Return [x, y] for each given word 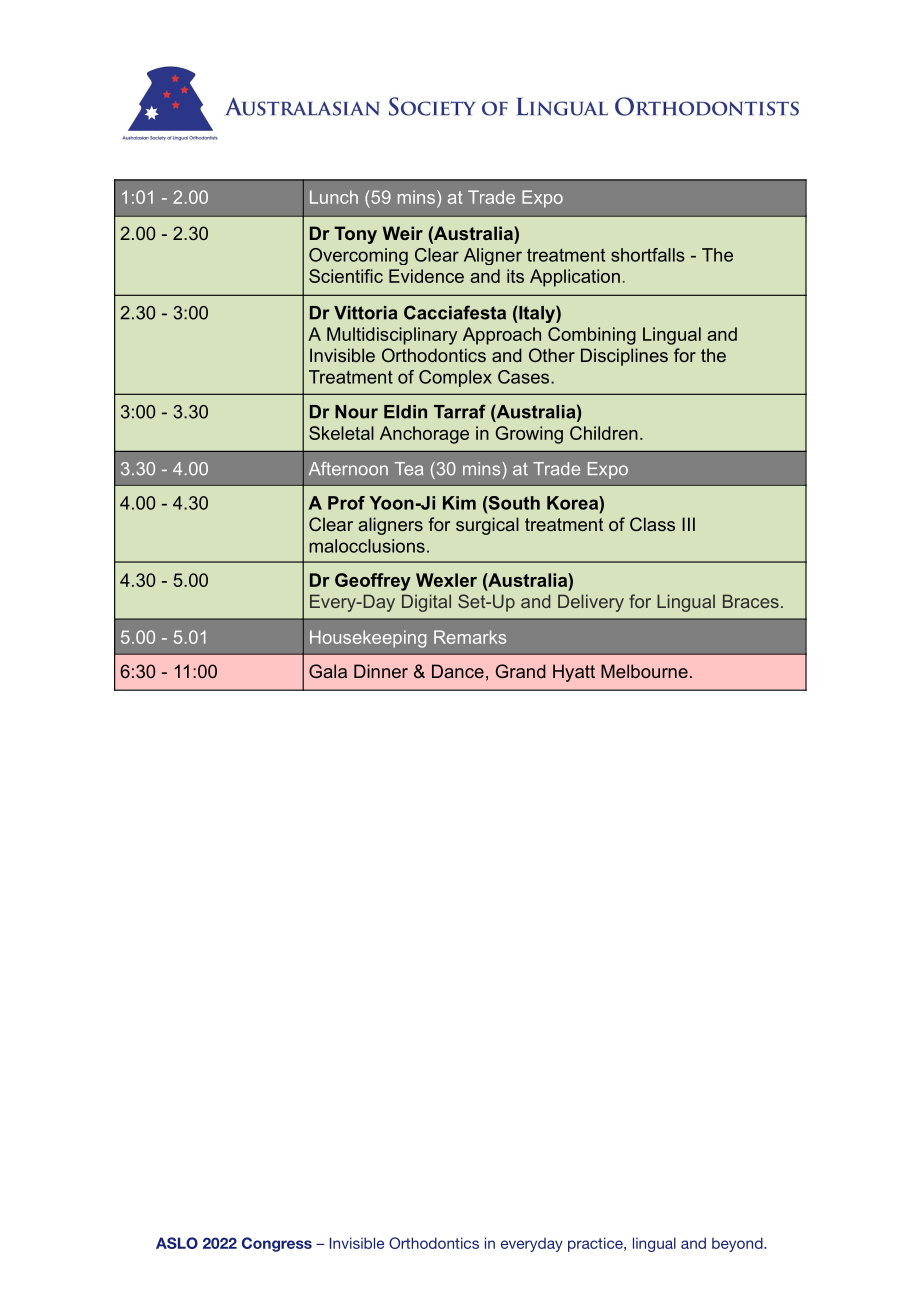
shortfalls [648, 255]
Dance [458, 671]
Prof [346, 503]
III [688, 524]
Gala [328, 671]
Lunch [334, 197]
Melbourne [644, 671]
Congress [277, 1244]
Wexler [446, 580]
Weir [402, 233]
